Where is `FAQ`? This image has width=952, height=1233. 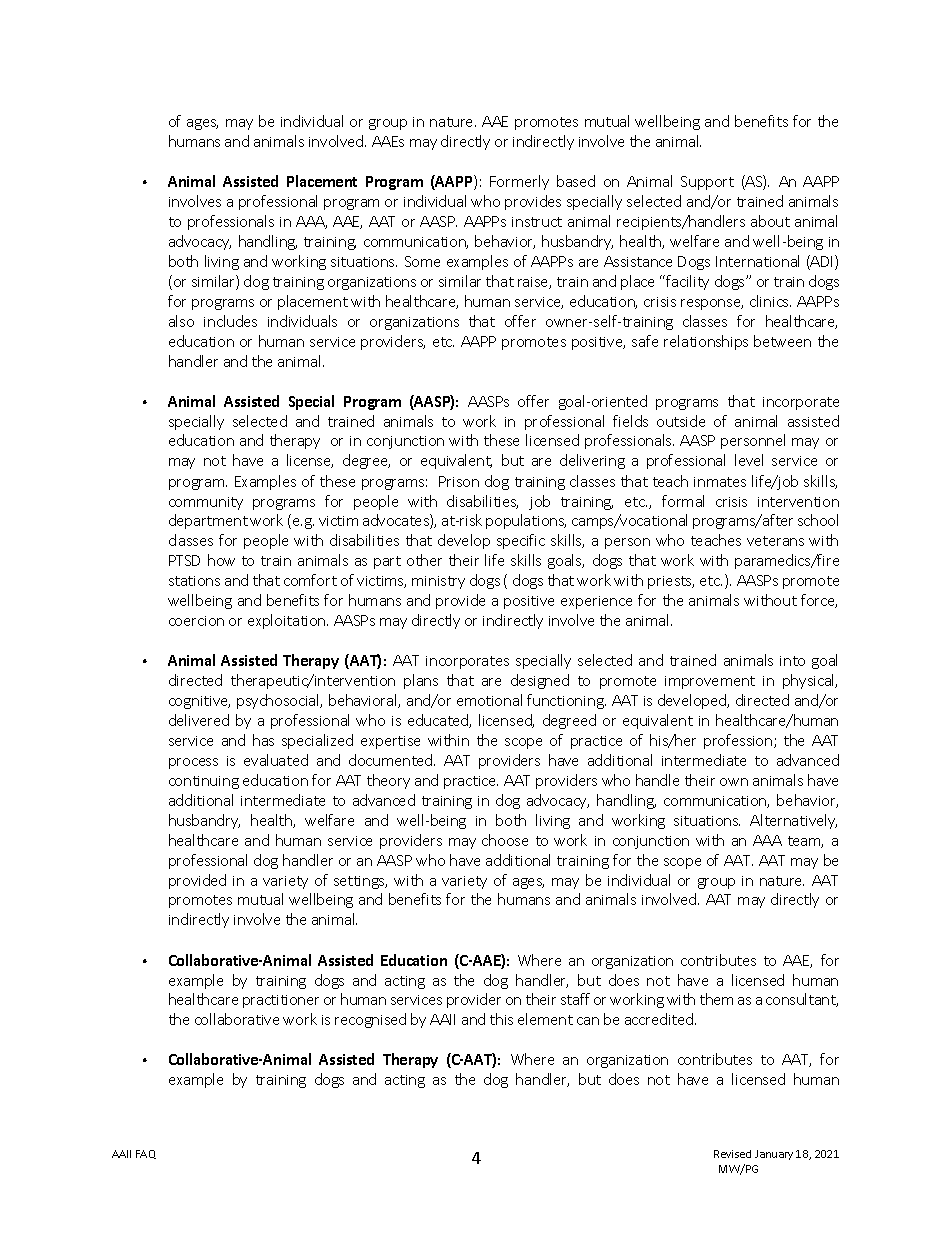
FAQ is located at coordinates (146, 1154).
